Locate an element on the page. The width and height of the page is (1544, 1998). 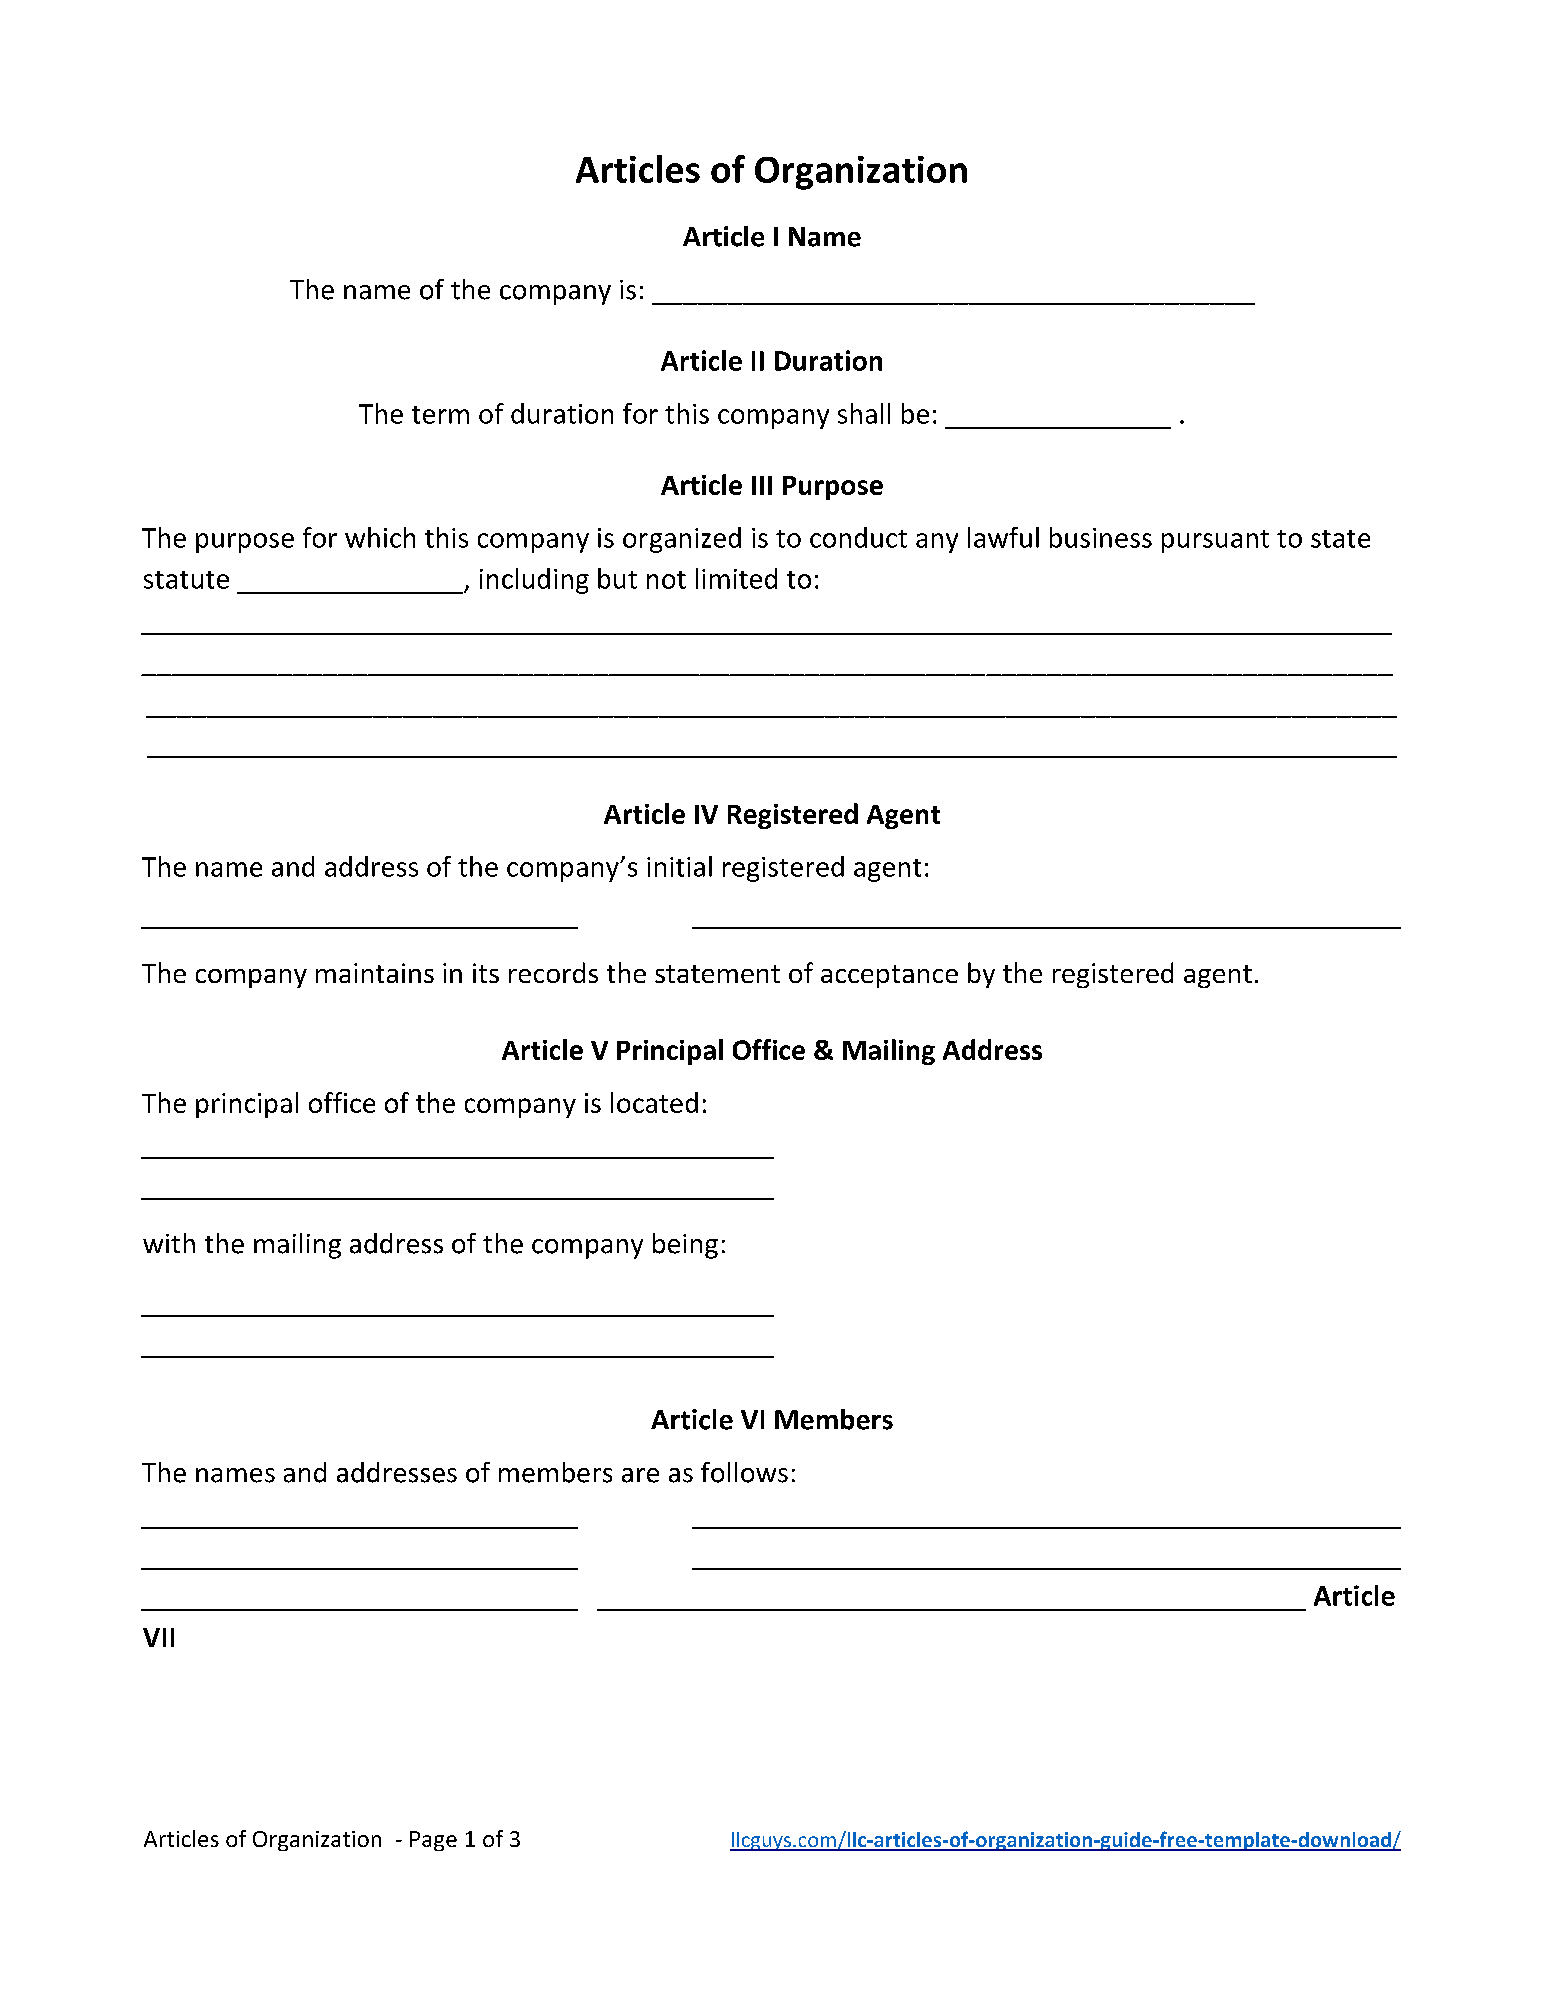
Page is located at coordinates (433, 1841).
